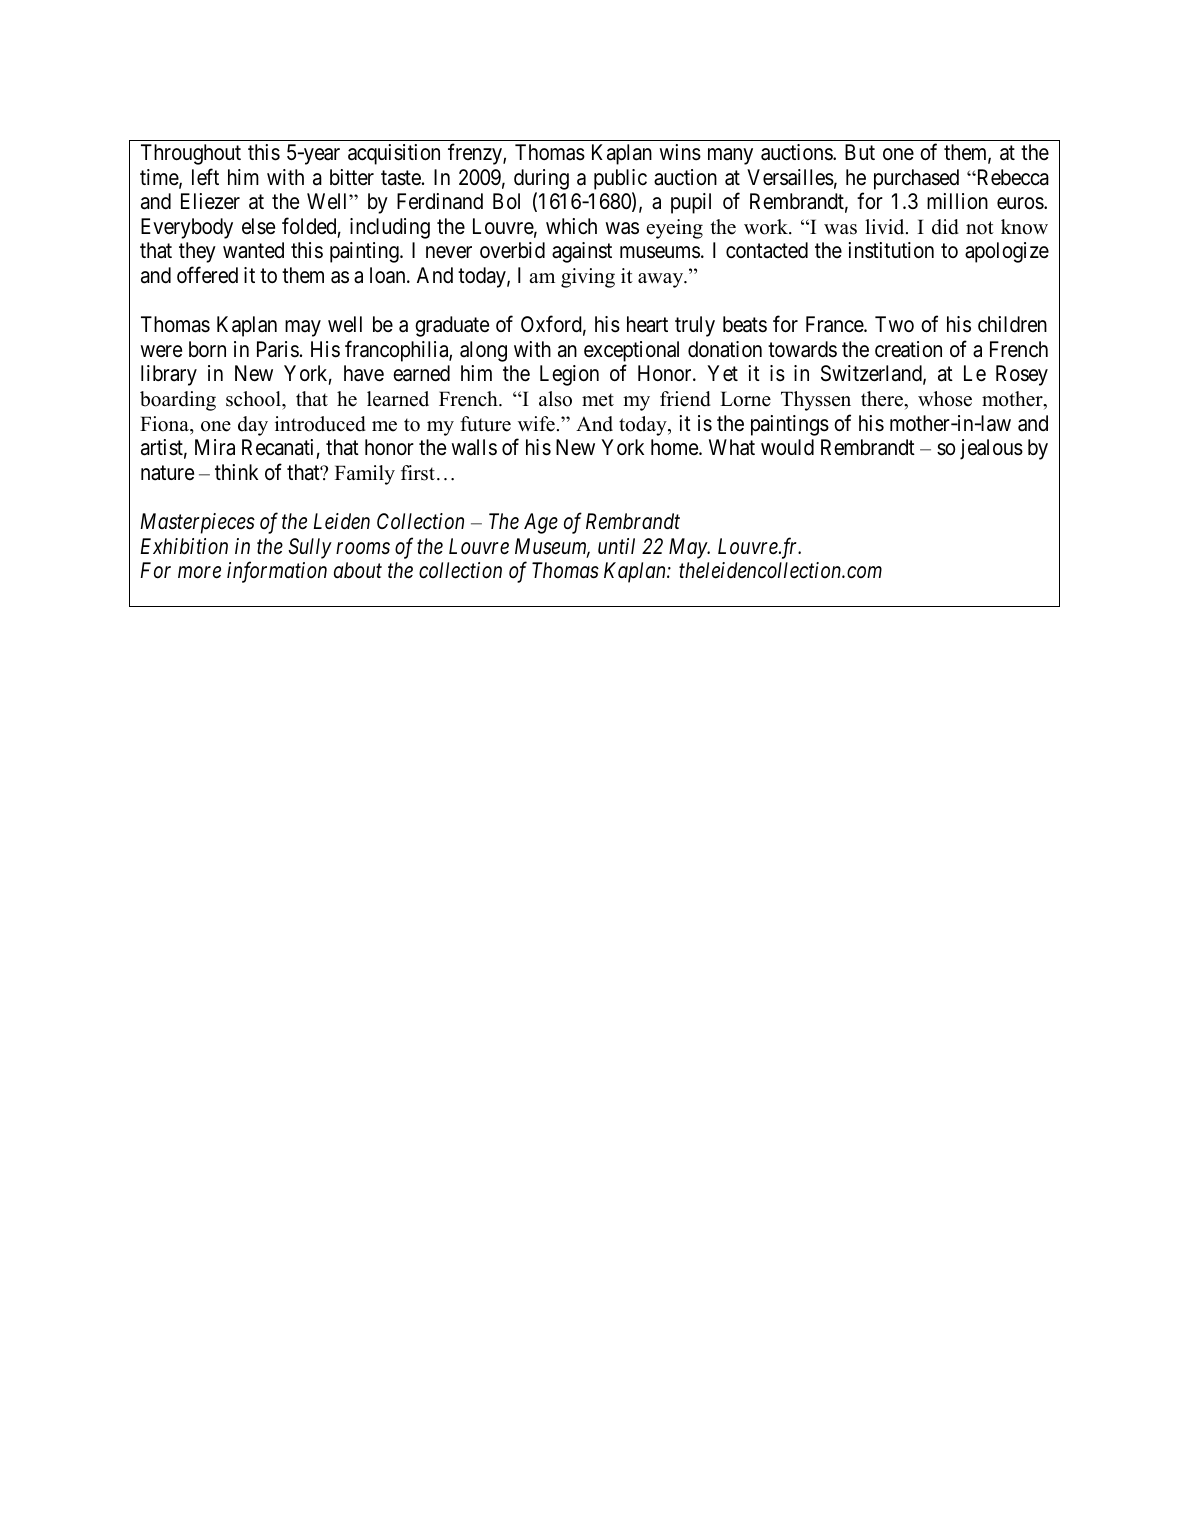 The width and height of the page is (1190, 1540). I want to click on until, so click(616, 546).
